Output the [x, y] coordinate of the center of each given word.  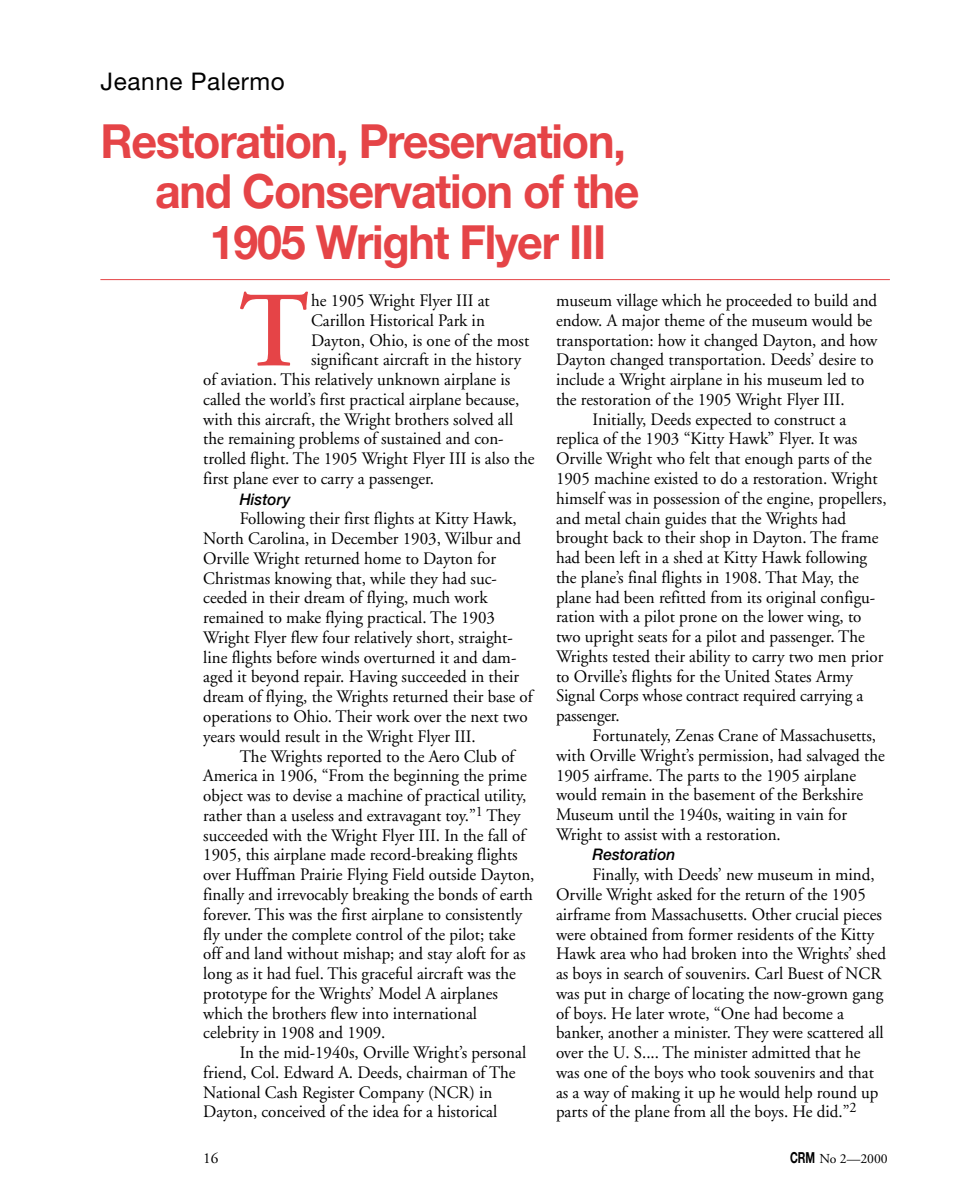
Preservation [487, 141]
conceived [294, 1111]
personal [499, 1054]
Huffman [265, 874]
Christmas [236, 578]
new [740, 877]
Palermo [238, 81]
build [831, 300]
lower [786, 615]
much [431, 596]
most [513, 342]
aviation [248, 379]
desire [837, 359]
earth [516, 894]
